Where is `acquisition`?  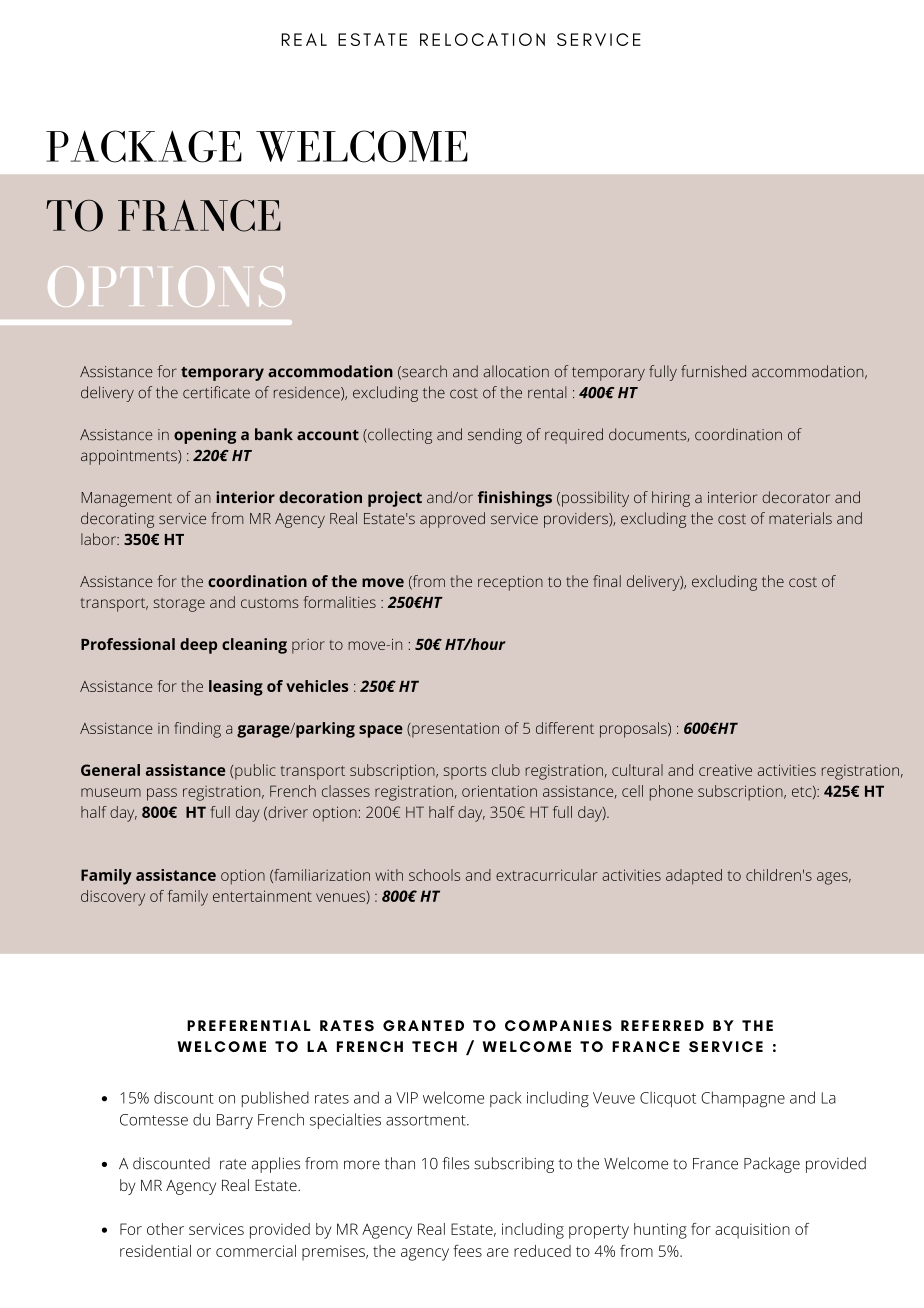
acquisition is located at coordinates (752, 1231).
